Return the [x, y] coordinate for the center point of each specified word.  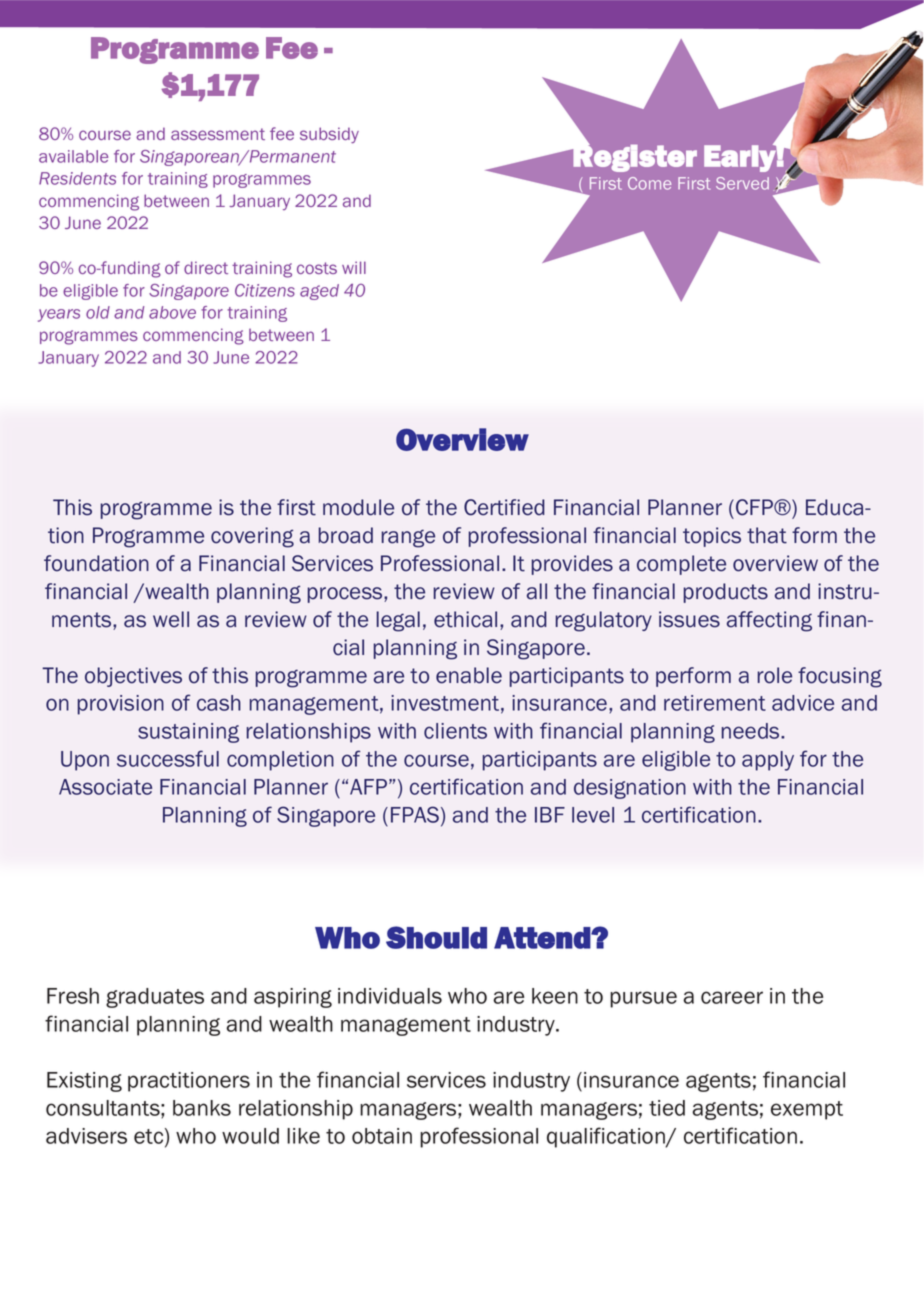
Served [742, 183]
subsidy [329, 135]
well [171, 619]
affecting [769, 621]
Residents [77, 178]
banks [202, 1108]
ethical [465, 619]
